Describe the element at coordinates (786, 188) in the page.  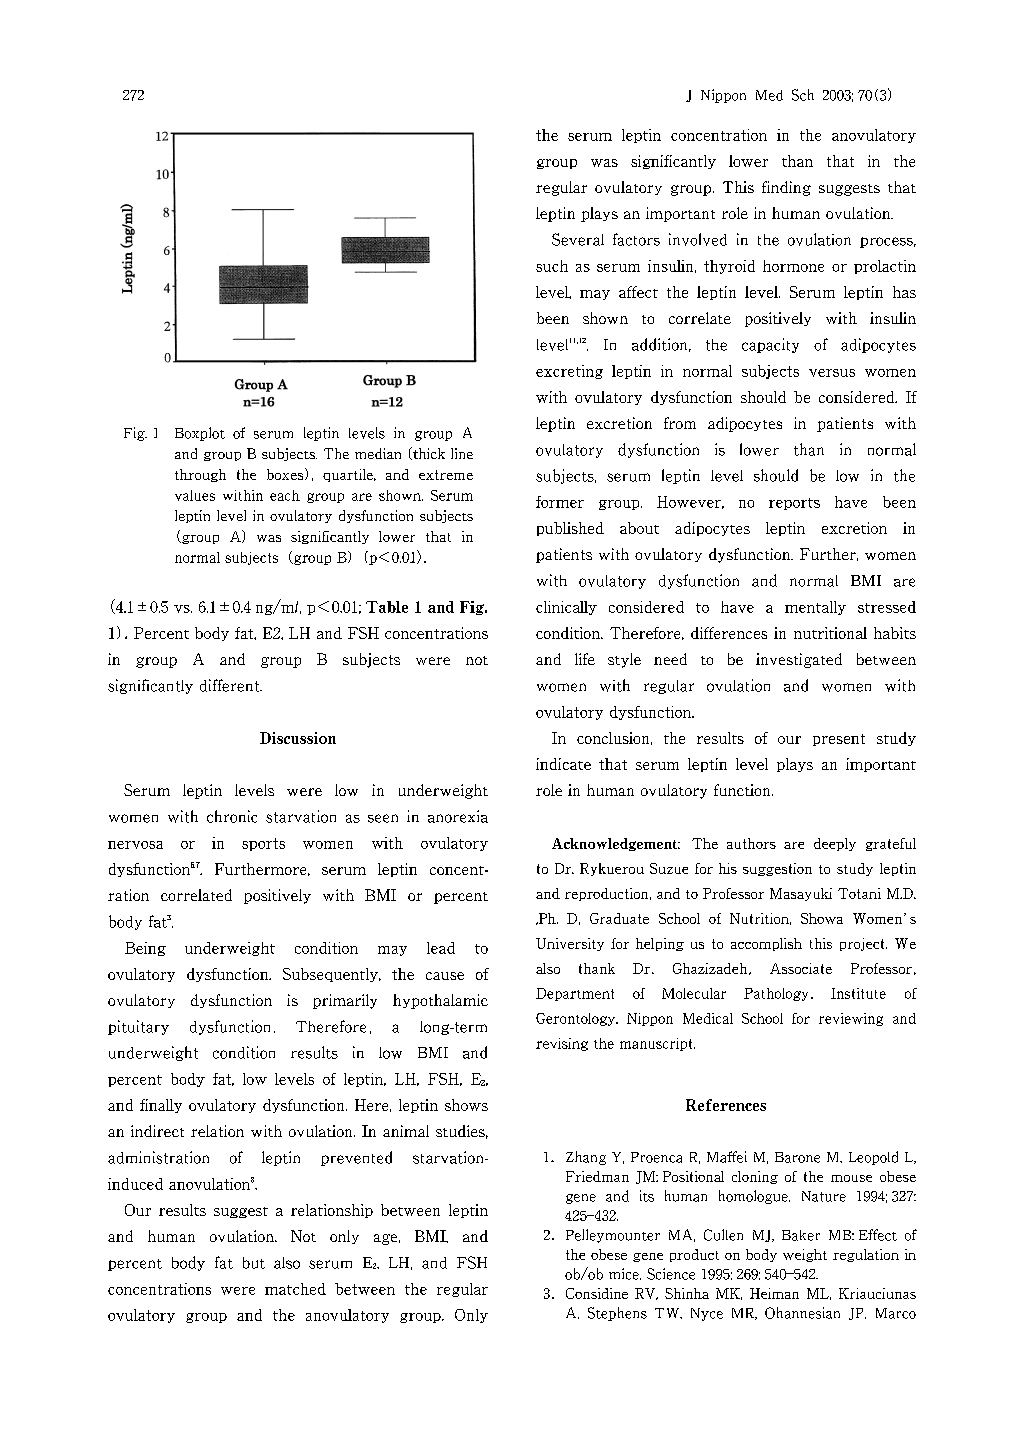
I see `finding` at that location.
